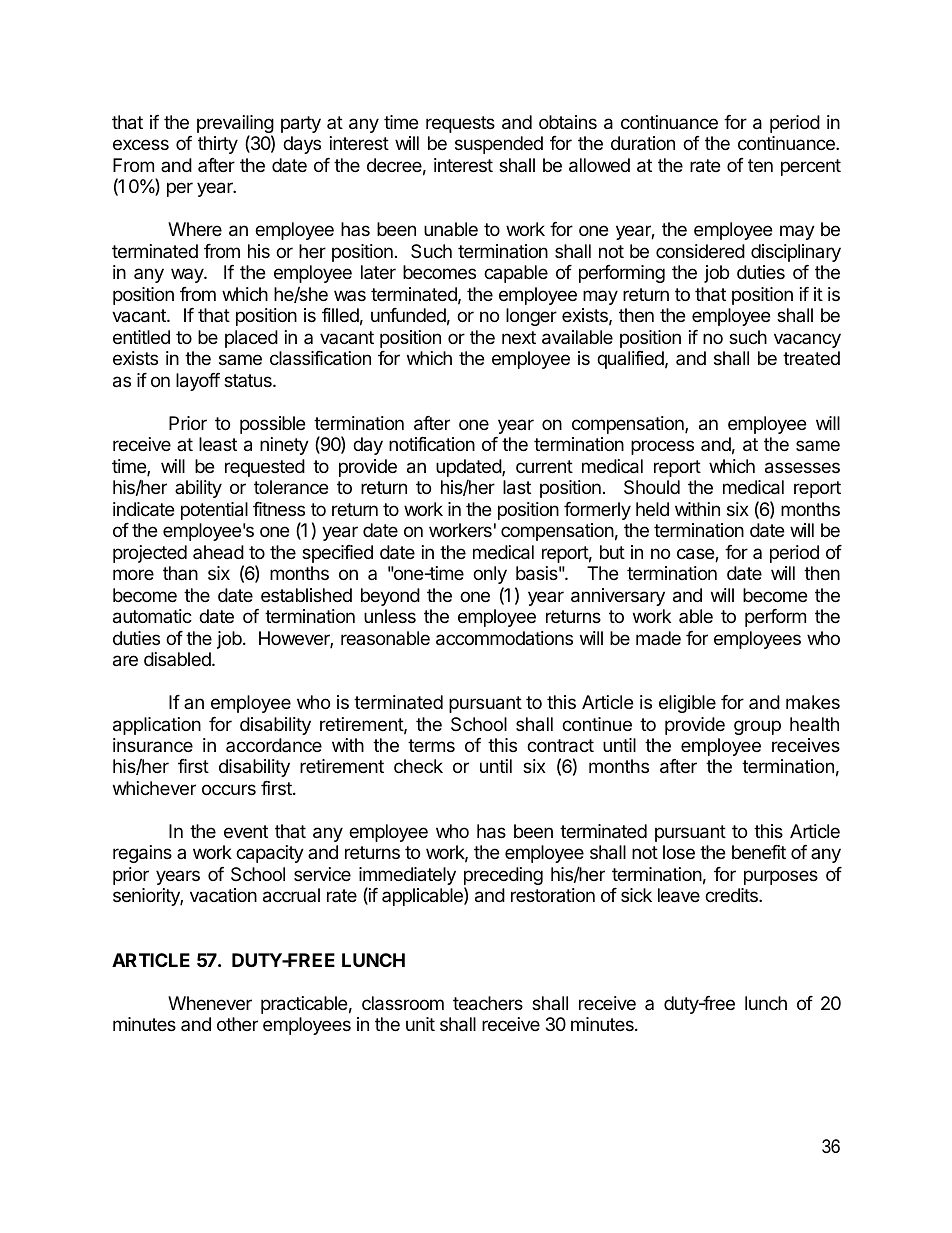 The image size is (952, 1233). Describe the element at coordinates (499, 145) in the screenshot. I see `suspended` at that location.
